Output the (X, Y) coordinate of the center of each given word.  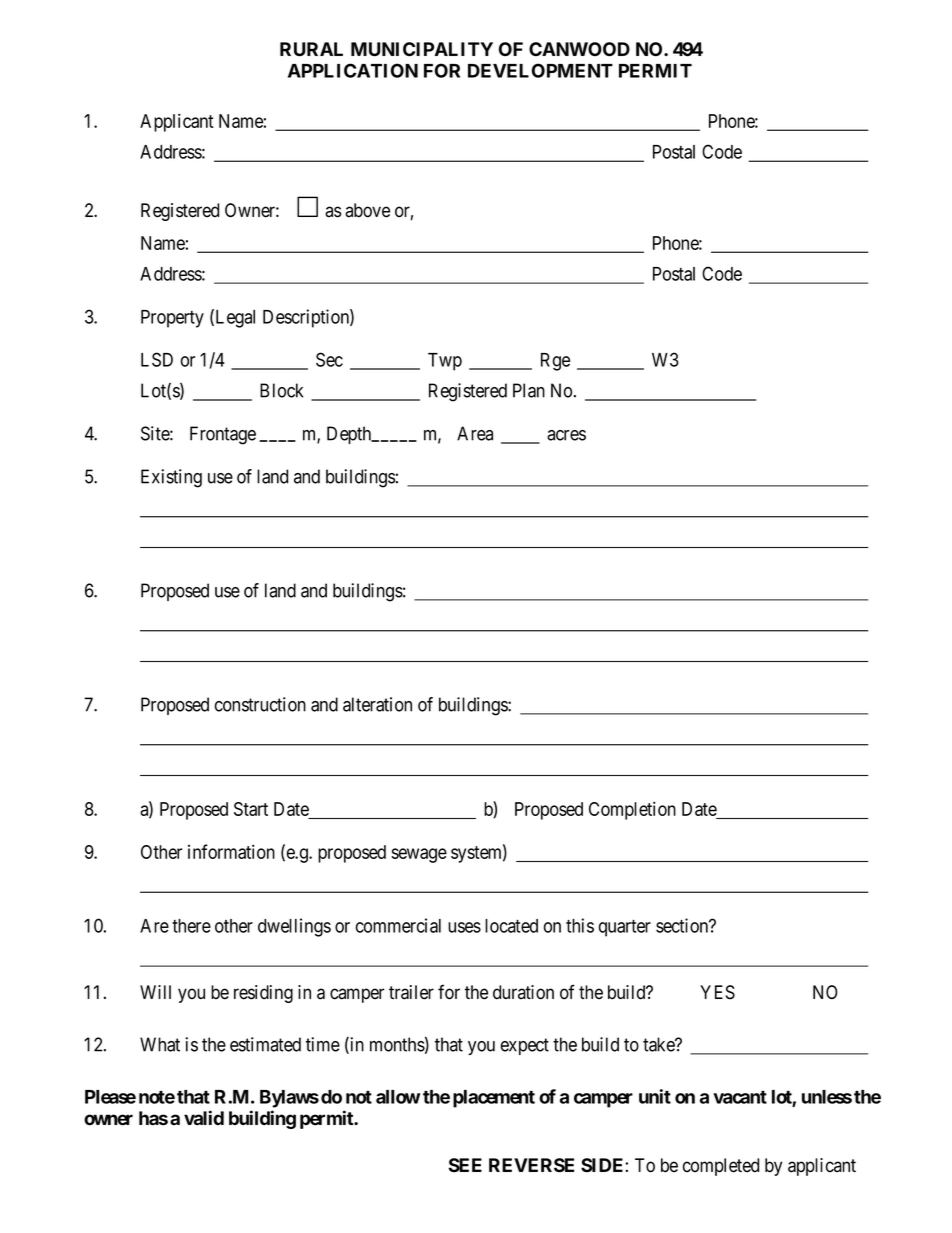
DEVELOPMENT (540, 70)
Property (172, 319)
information (231, 851)
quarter (625, 928)
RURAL (311, 49)
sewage (419, 855)
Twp (445, 362)
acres (566, 435)
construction (260, 704)
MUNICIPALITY (422, 49)
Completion (632, 810)
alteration (377, 704)
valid (204, 1118)
